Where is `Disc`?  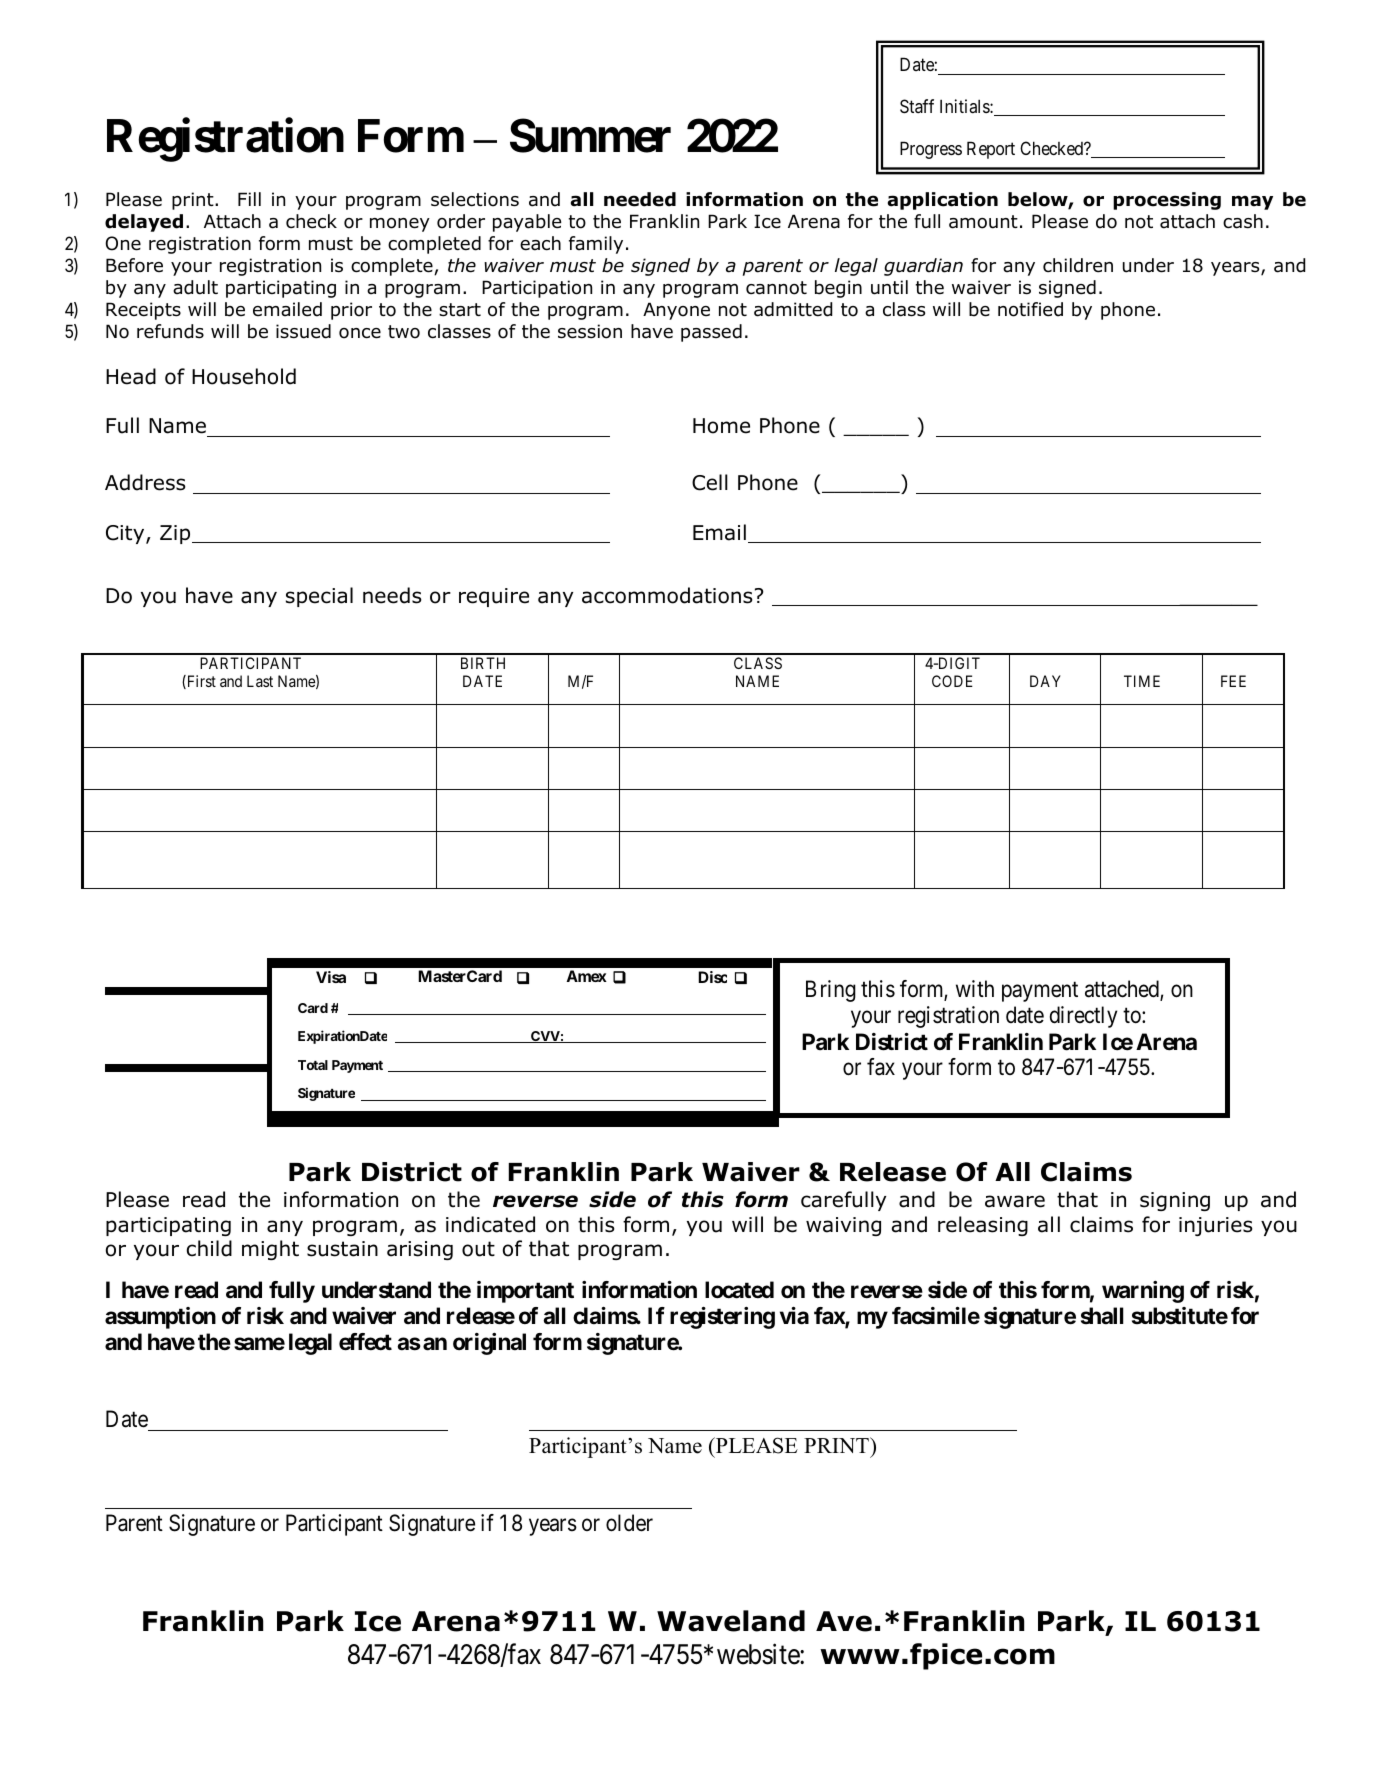
Disc is located at coordinates (712, 977).
